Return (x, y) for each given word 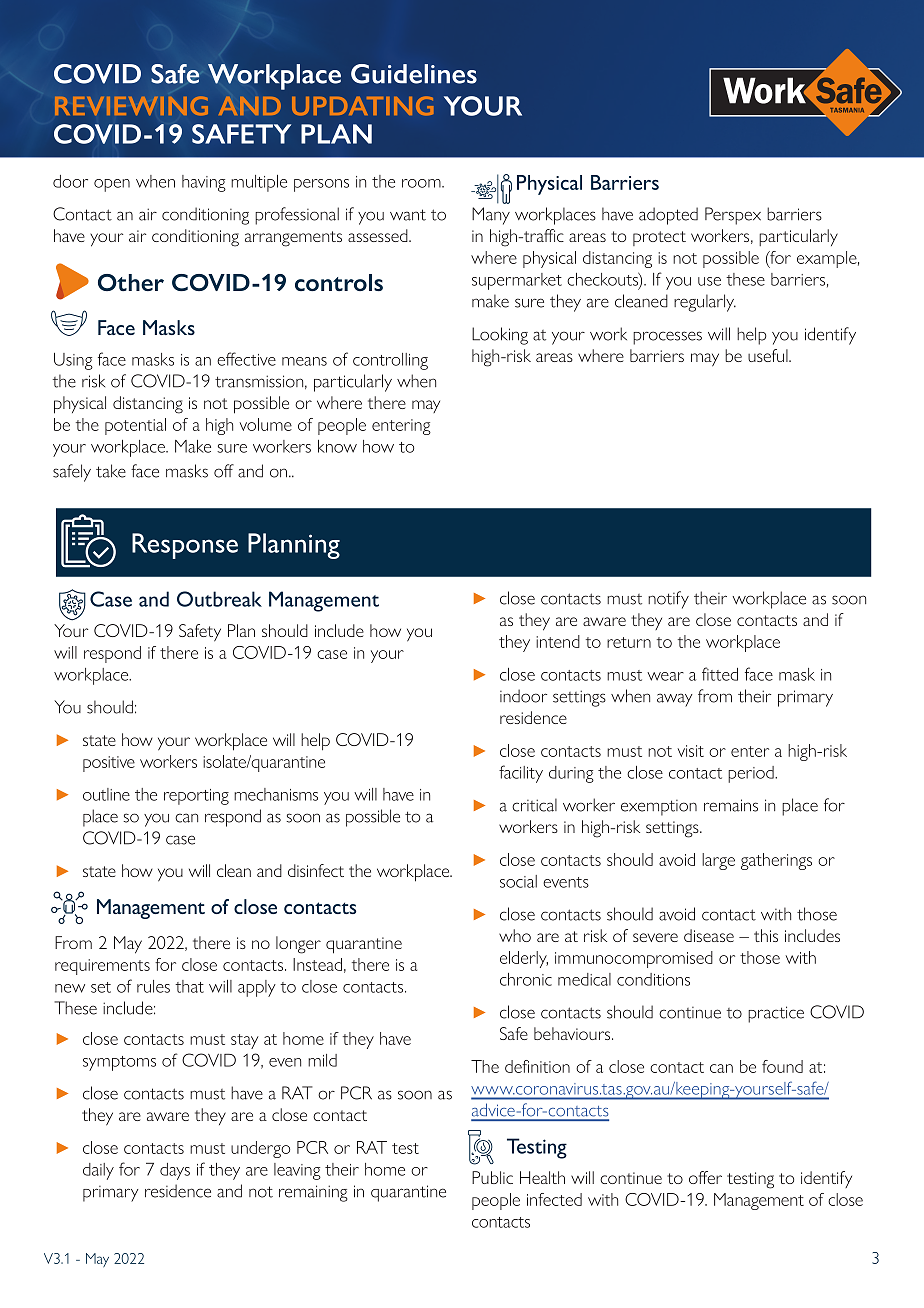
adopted (668, 216)
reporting (196, 797)
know (337, 446)
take (111, 471)
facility (521, 774)
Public (492, 1177)
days (175, 1171)
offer (705, 1177)
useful (769, 355)
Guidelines (414, 74)
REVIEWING (131, 106)
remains (731, 805)
